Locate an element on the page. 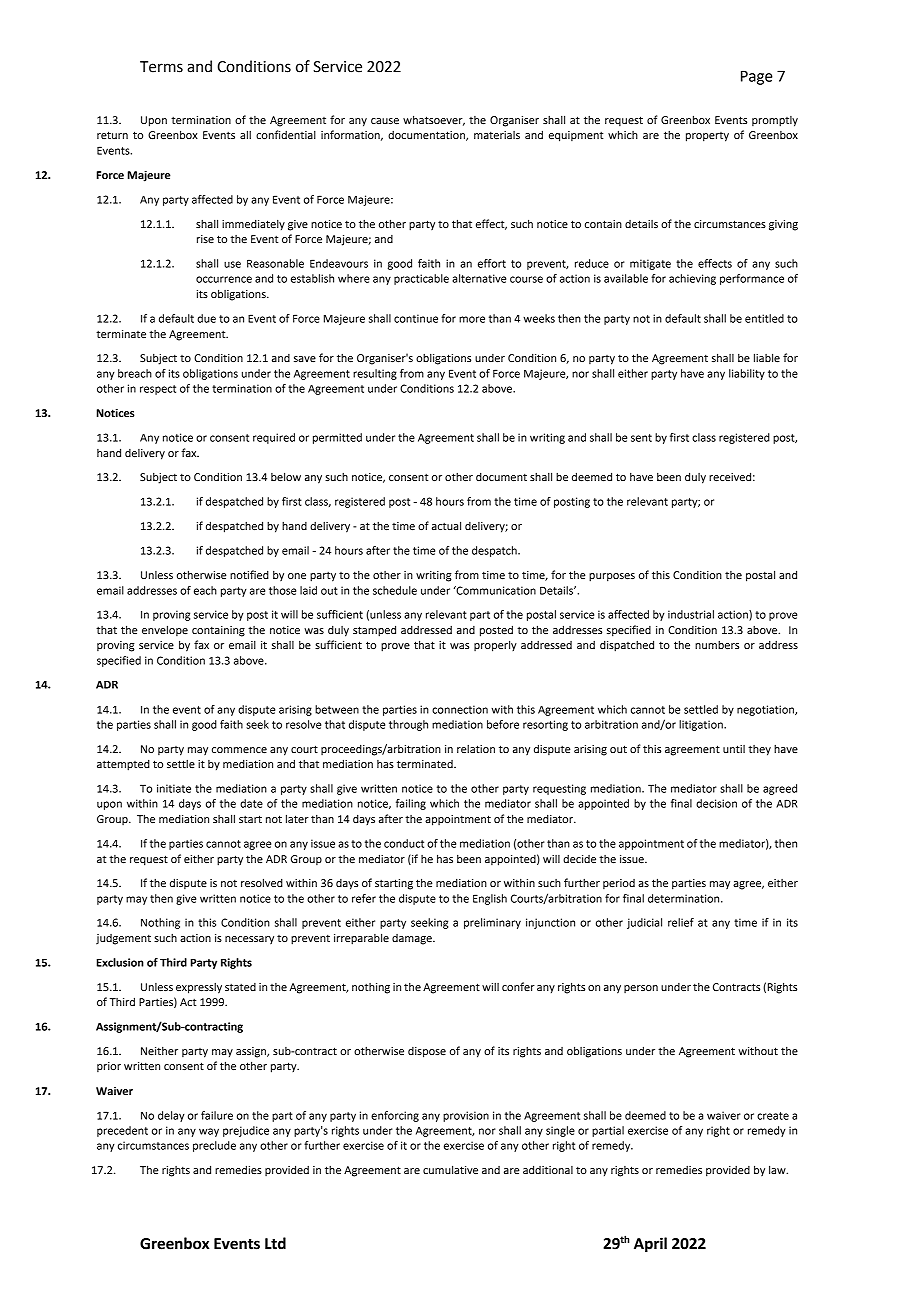  actual is located at coordinates (446, 525).
